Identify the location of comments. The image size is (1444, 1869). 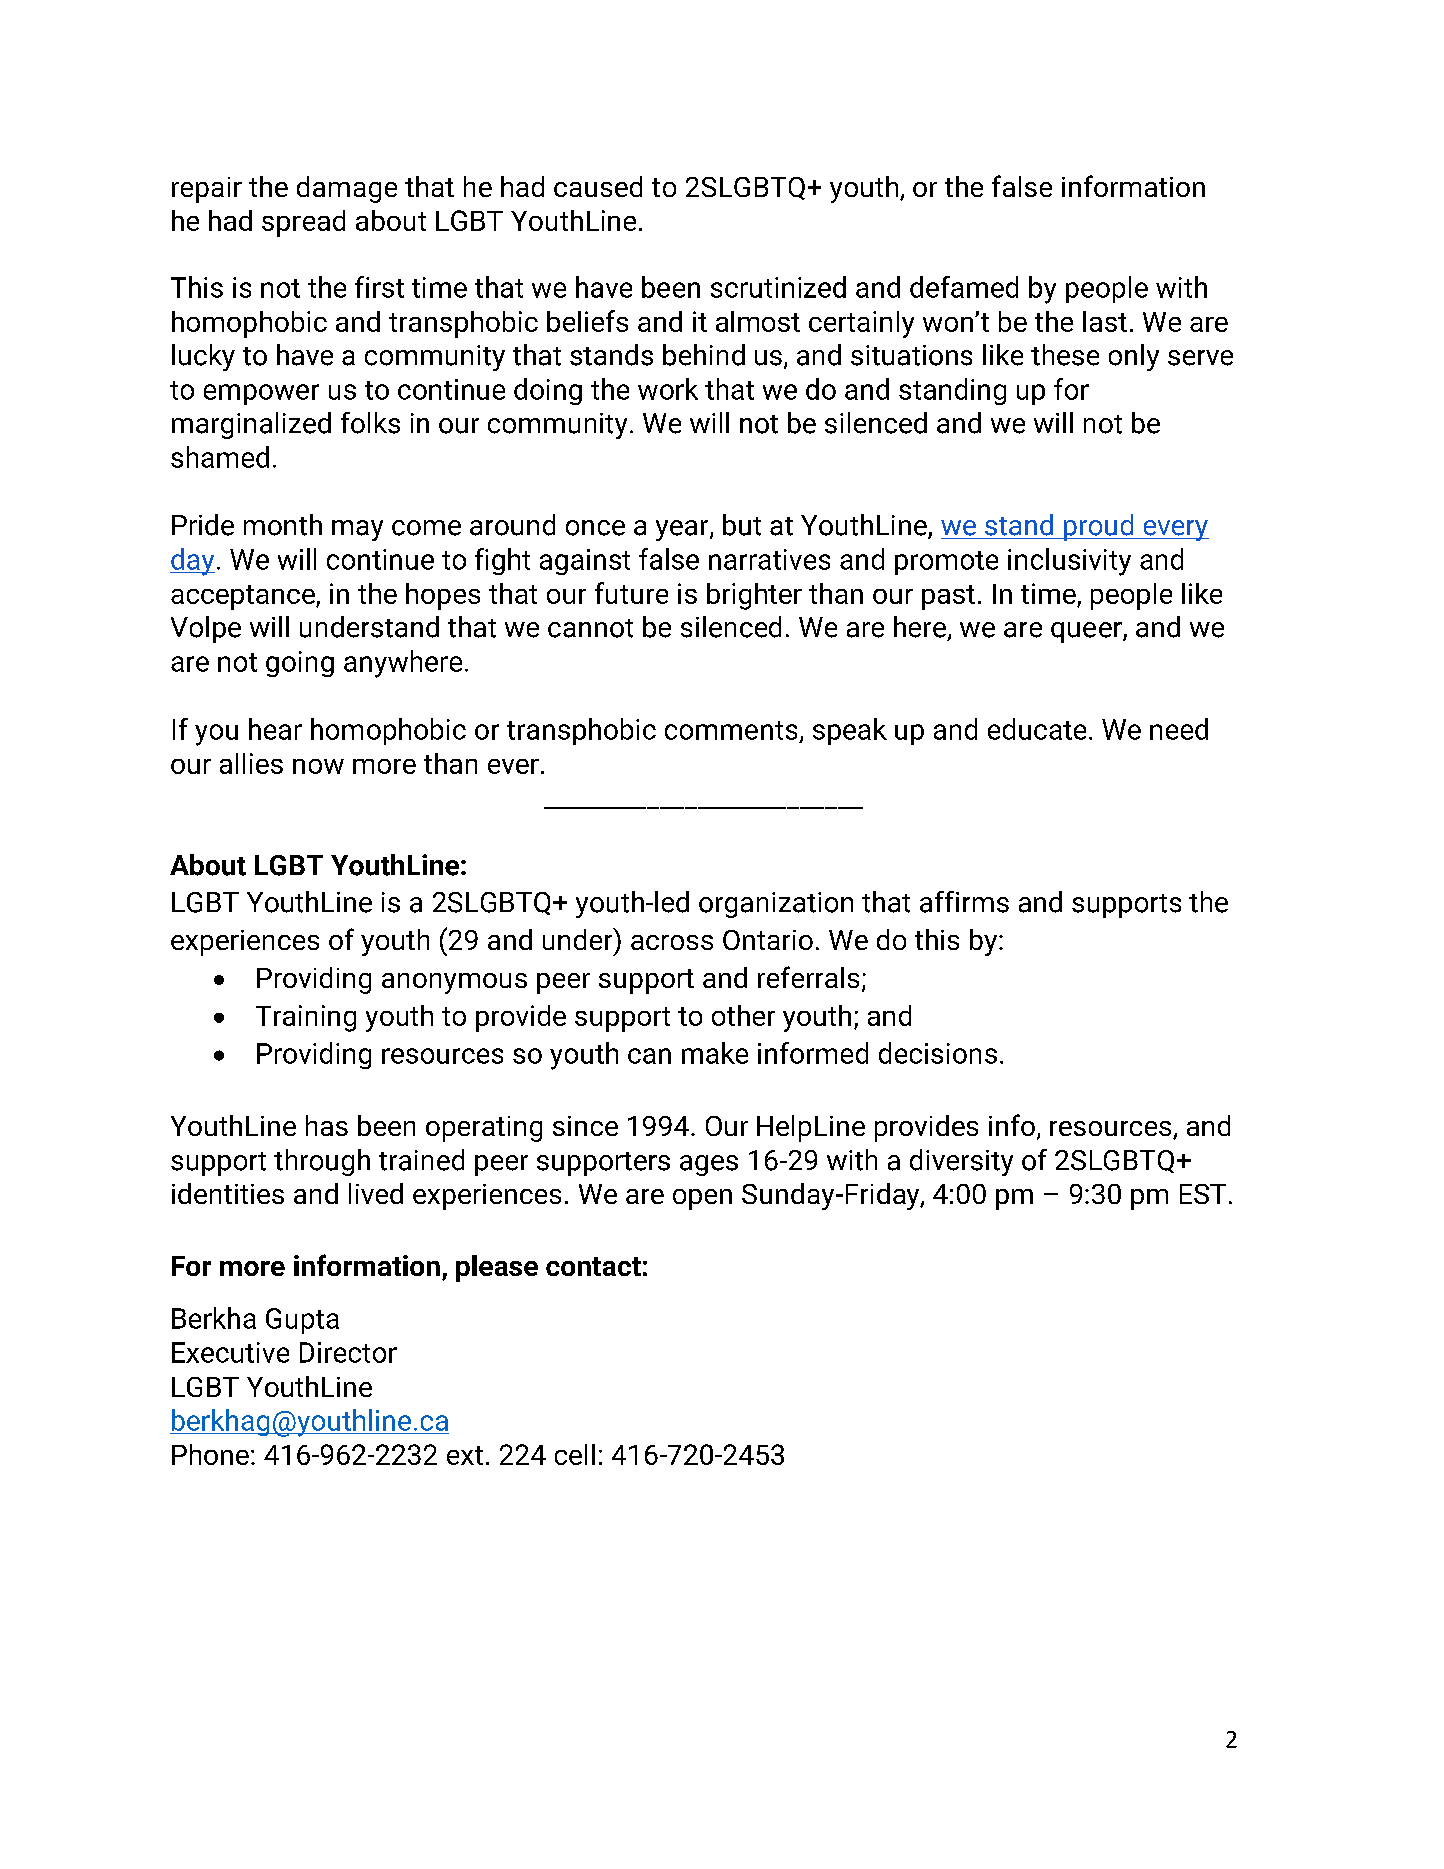
(731, 730).
